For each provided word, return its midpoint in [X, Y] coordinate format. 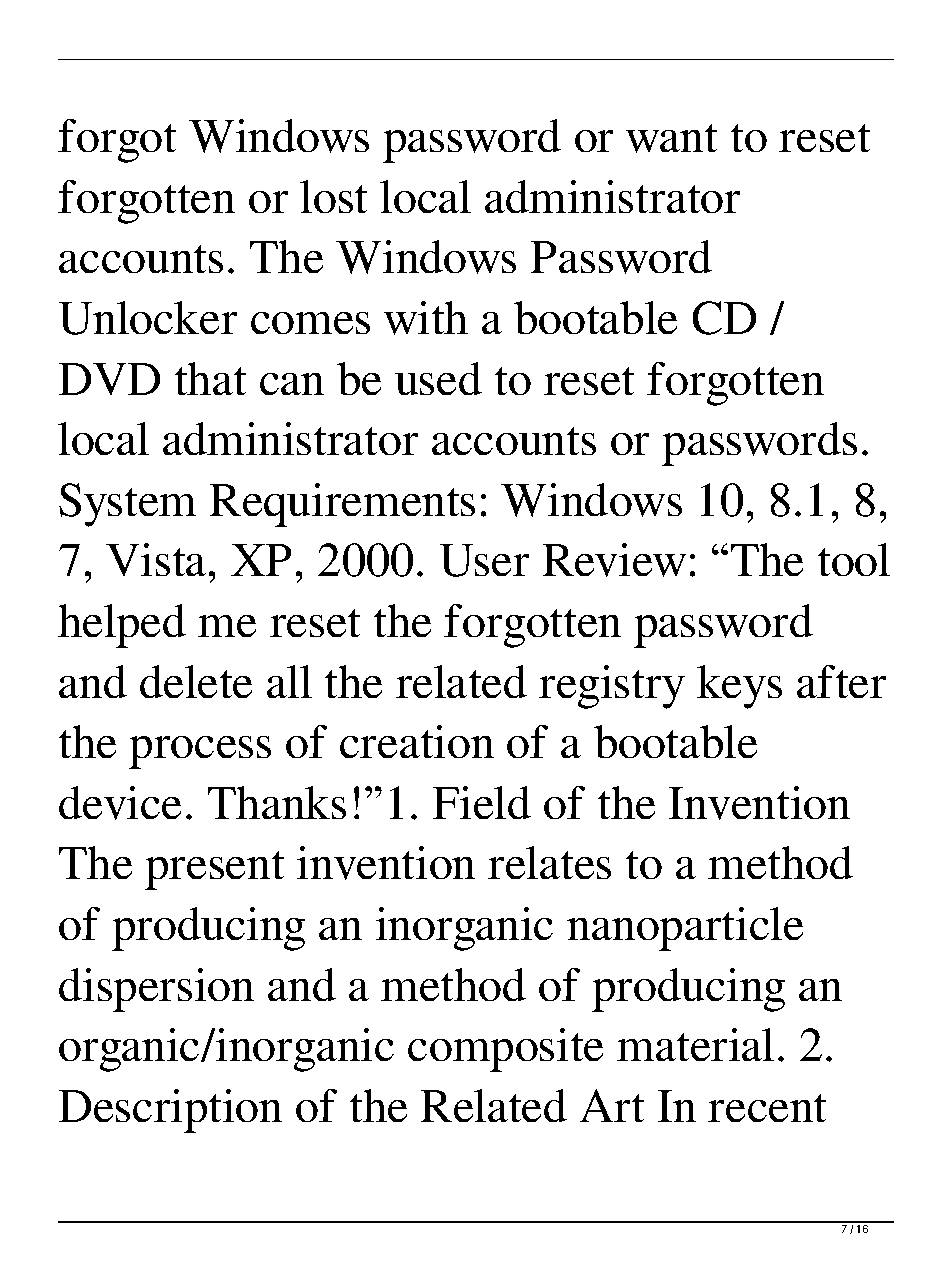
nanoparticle [685, 929]
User [484, 560]
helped [122, 626]
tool [854, 559]
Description [170, 1111]
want [671, 138]
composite [505, 1050]
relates [549, 862]
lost [333, 196]
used [438, 378]
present [214, 870]
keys [739, 687]
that [210, 378]
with [426, 318]
